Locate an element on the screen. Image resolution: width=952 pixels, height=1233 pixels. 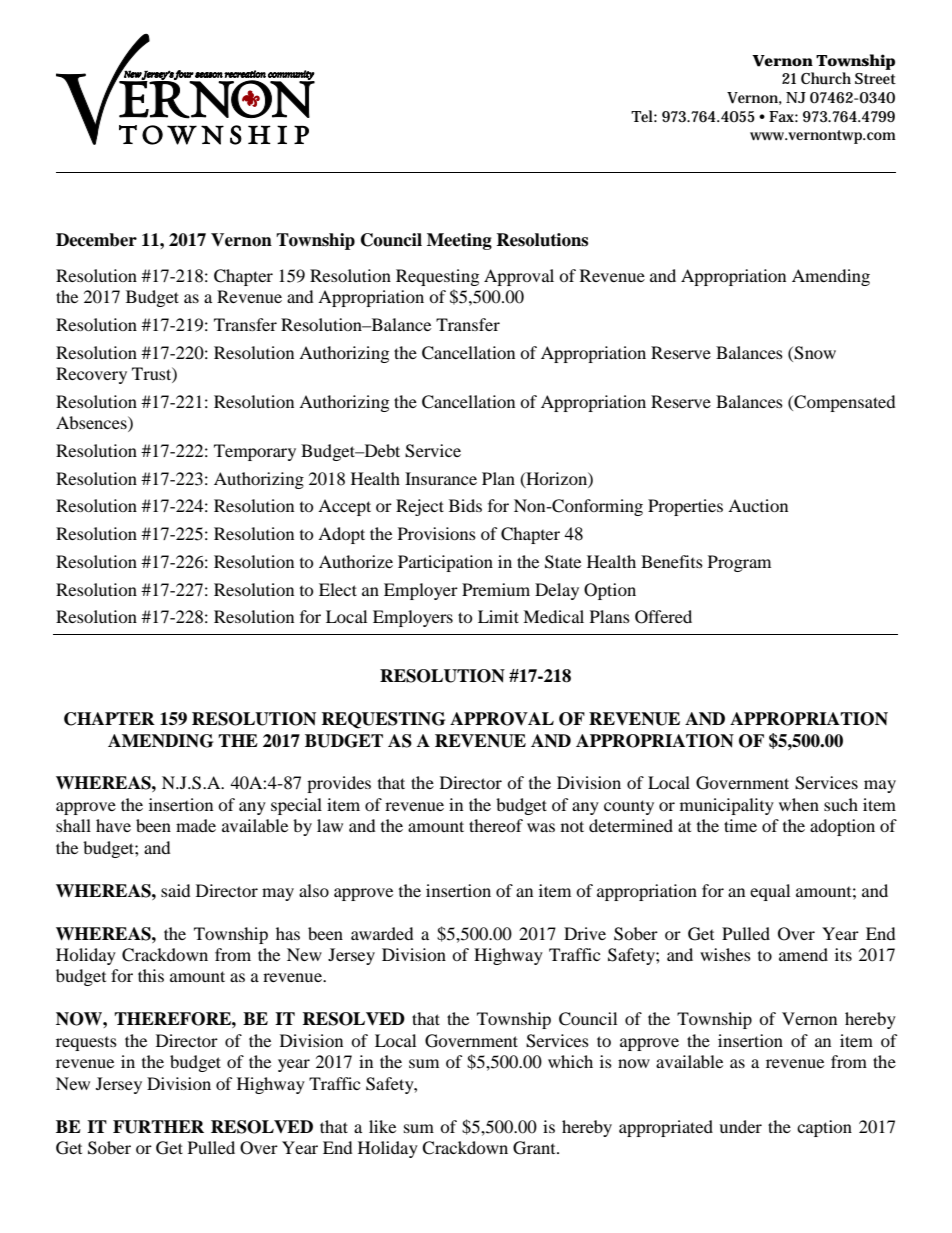
Snow is located at coordinates (815, 353).
